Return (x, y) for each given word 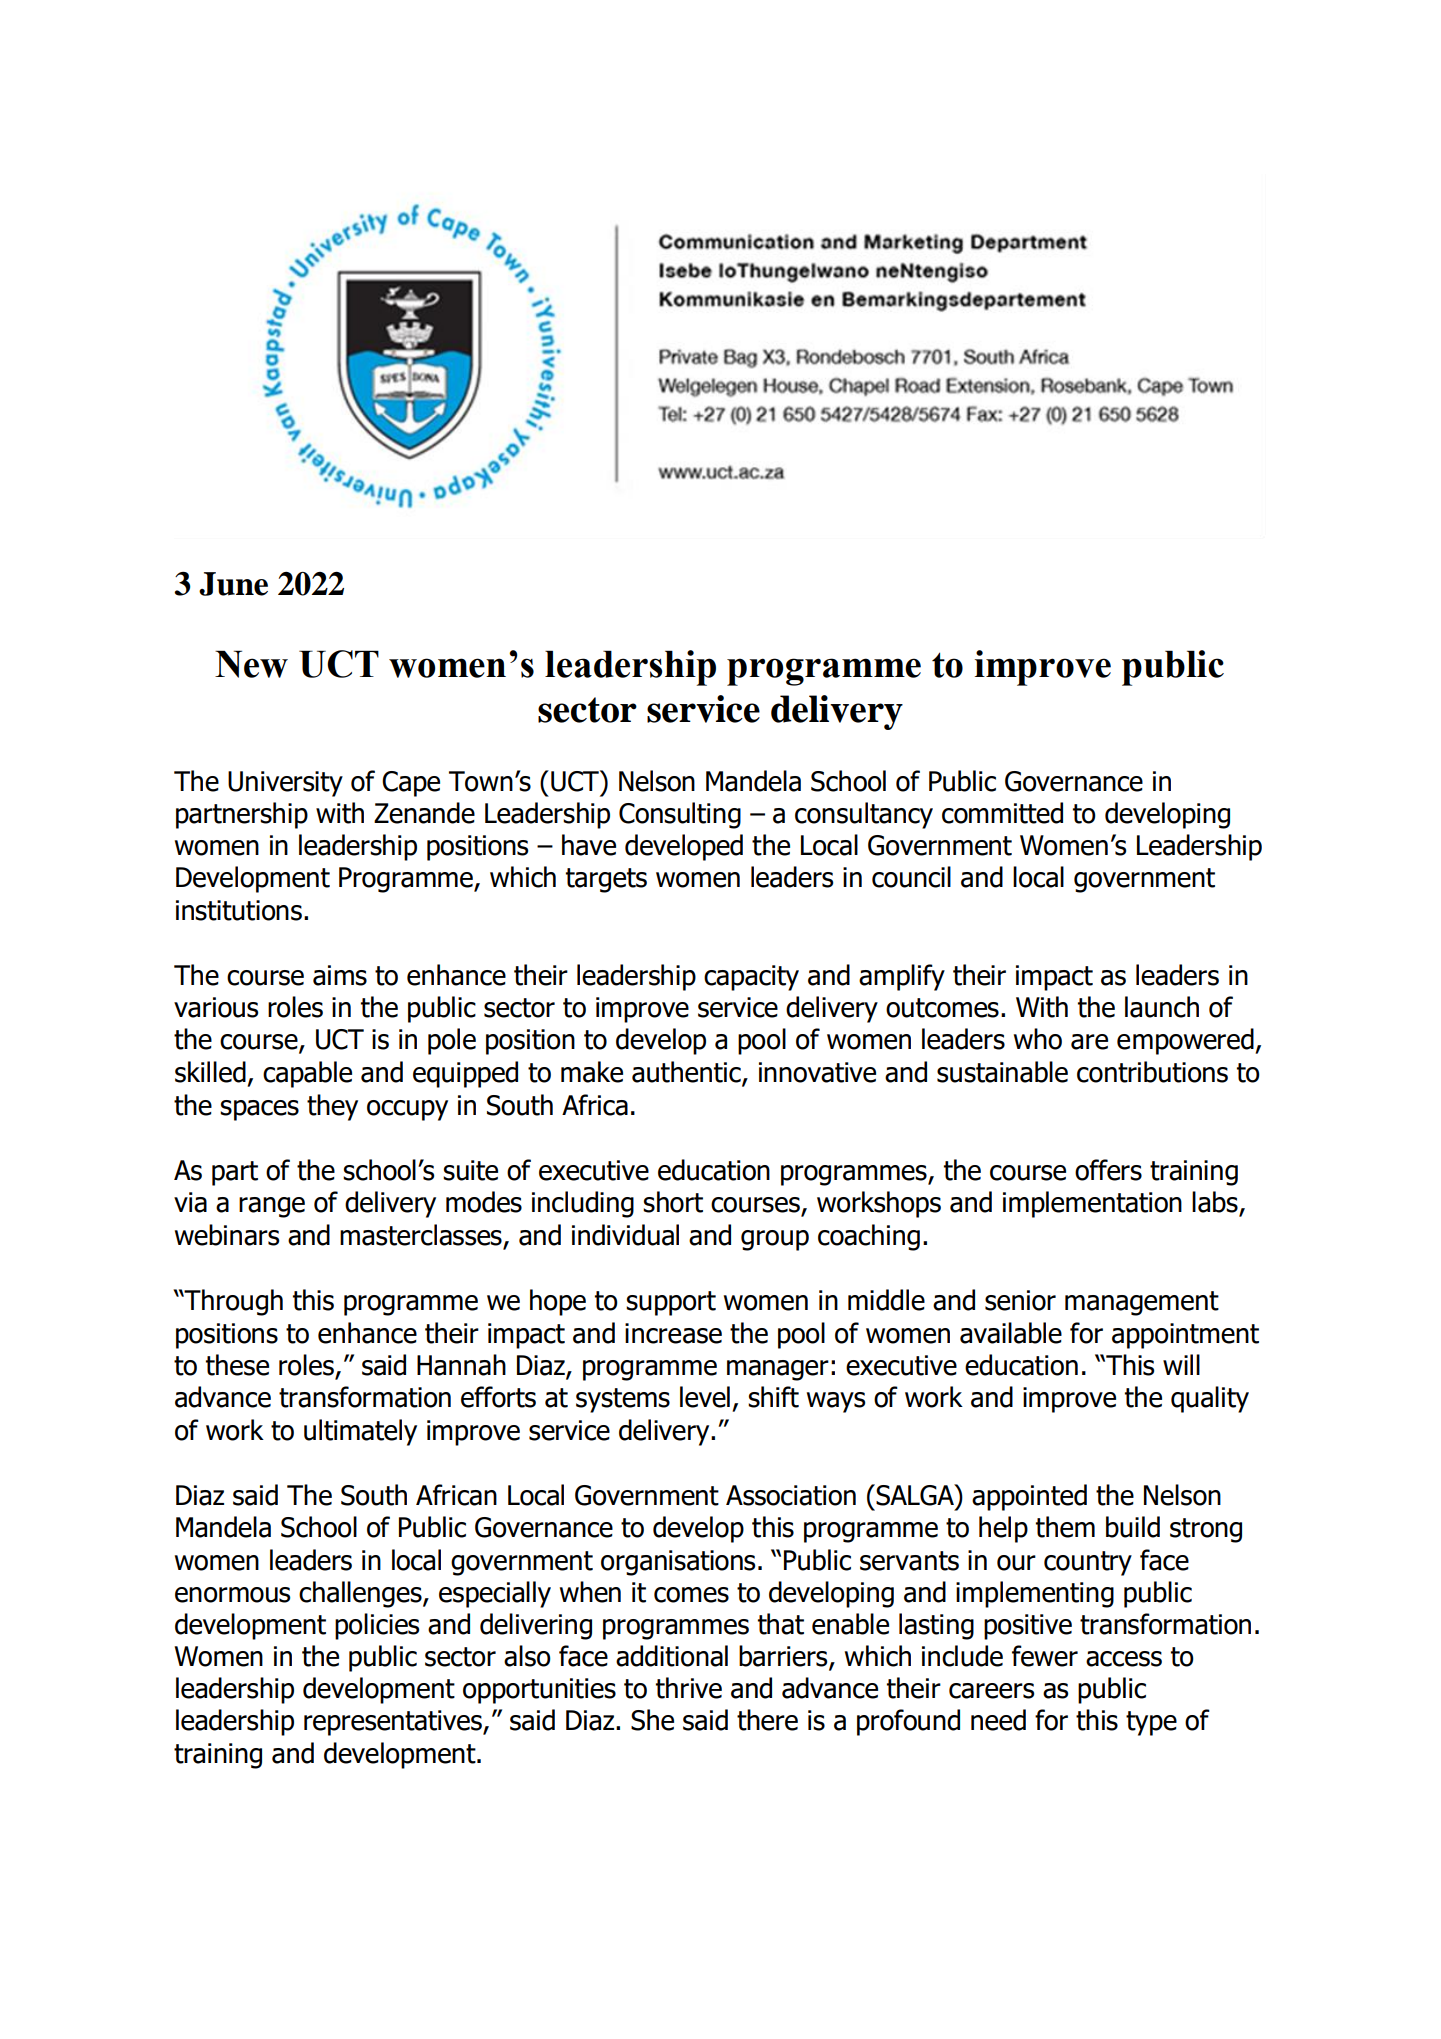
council (911, 877)
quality (1210, 1399)
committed (1002, 813)
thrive (689, 1688)
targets (606, 880)
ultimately (360, 1432)
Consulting (680, 815)
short (673, 1202)
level (705, 1397)
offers (1108, 1170)
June (233, 584)
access (1124, 1659)
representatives (394, 1723)
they (332, 1107)
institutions (239, 910)
